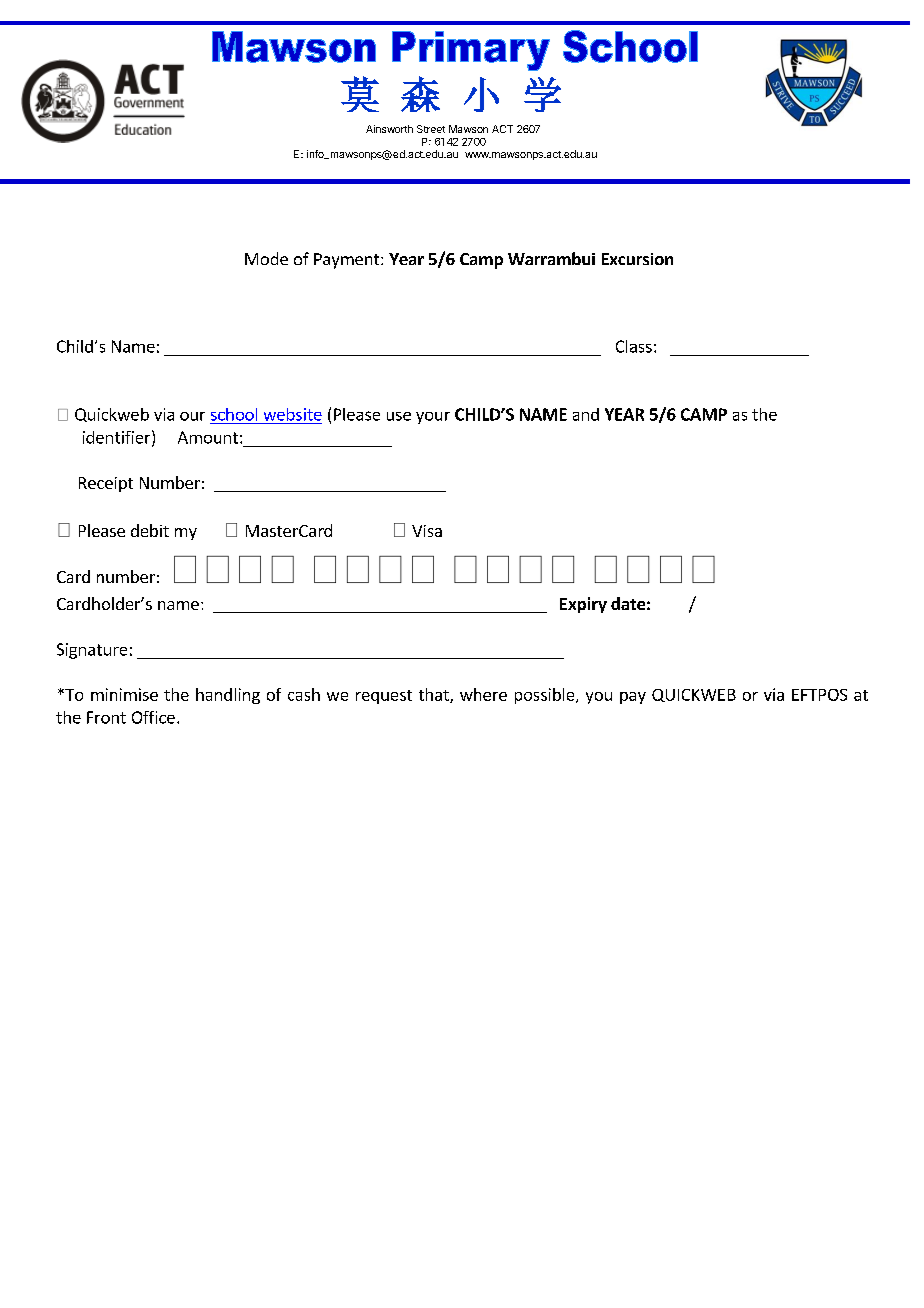  Describe the element at coordinates (583, 605) in the document. I see `Expiry` at that location.
